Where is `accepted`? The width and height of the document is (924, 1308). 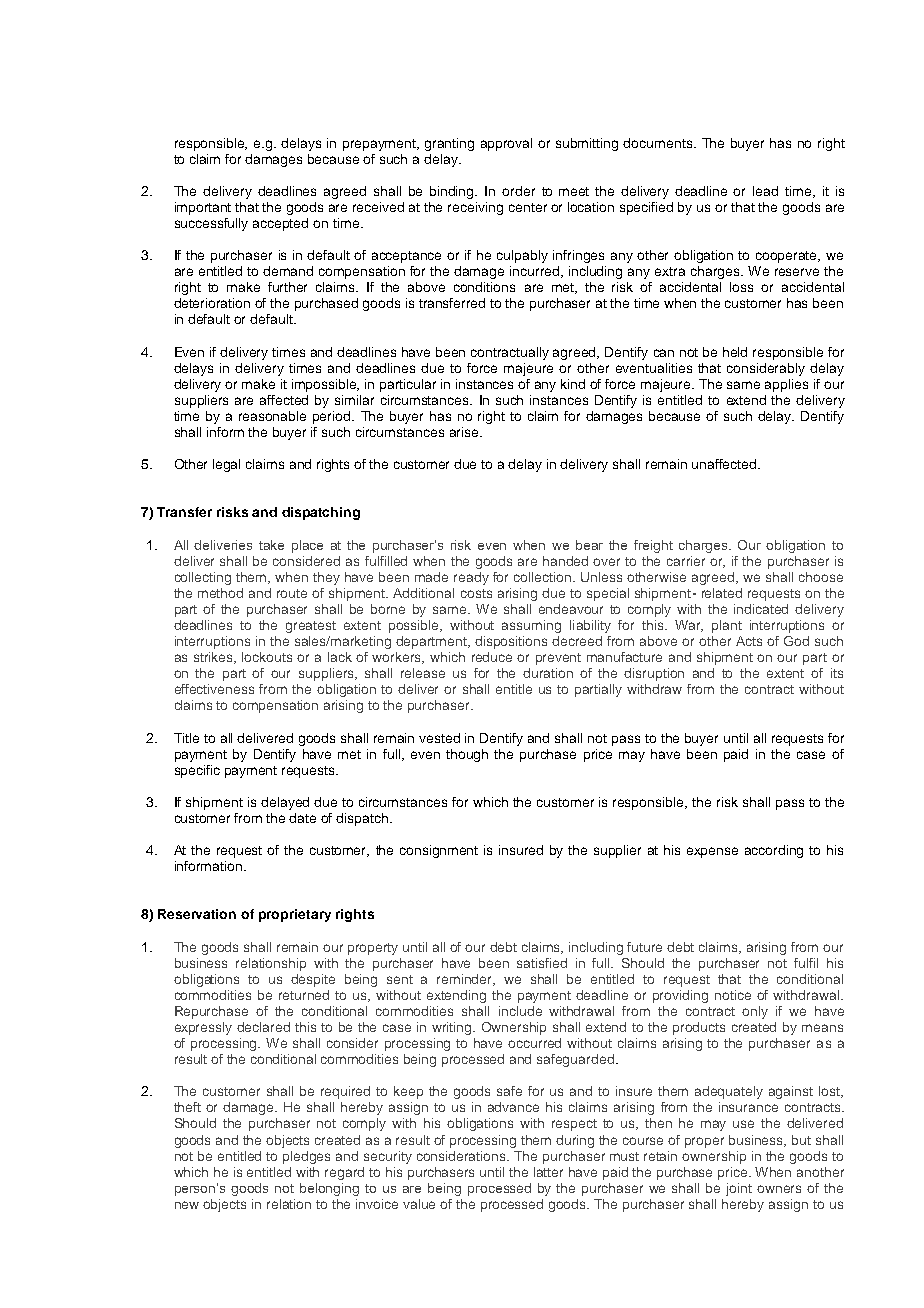 accepted is located at coordinates (280, 224).
